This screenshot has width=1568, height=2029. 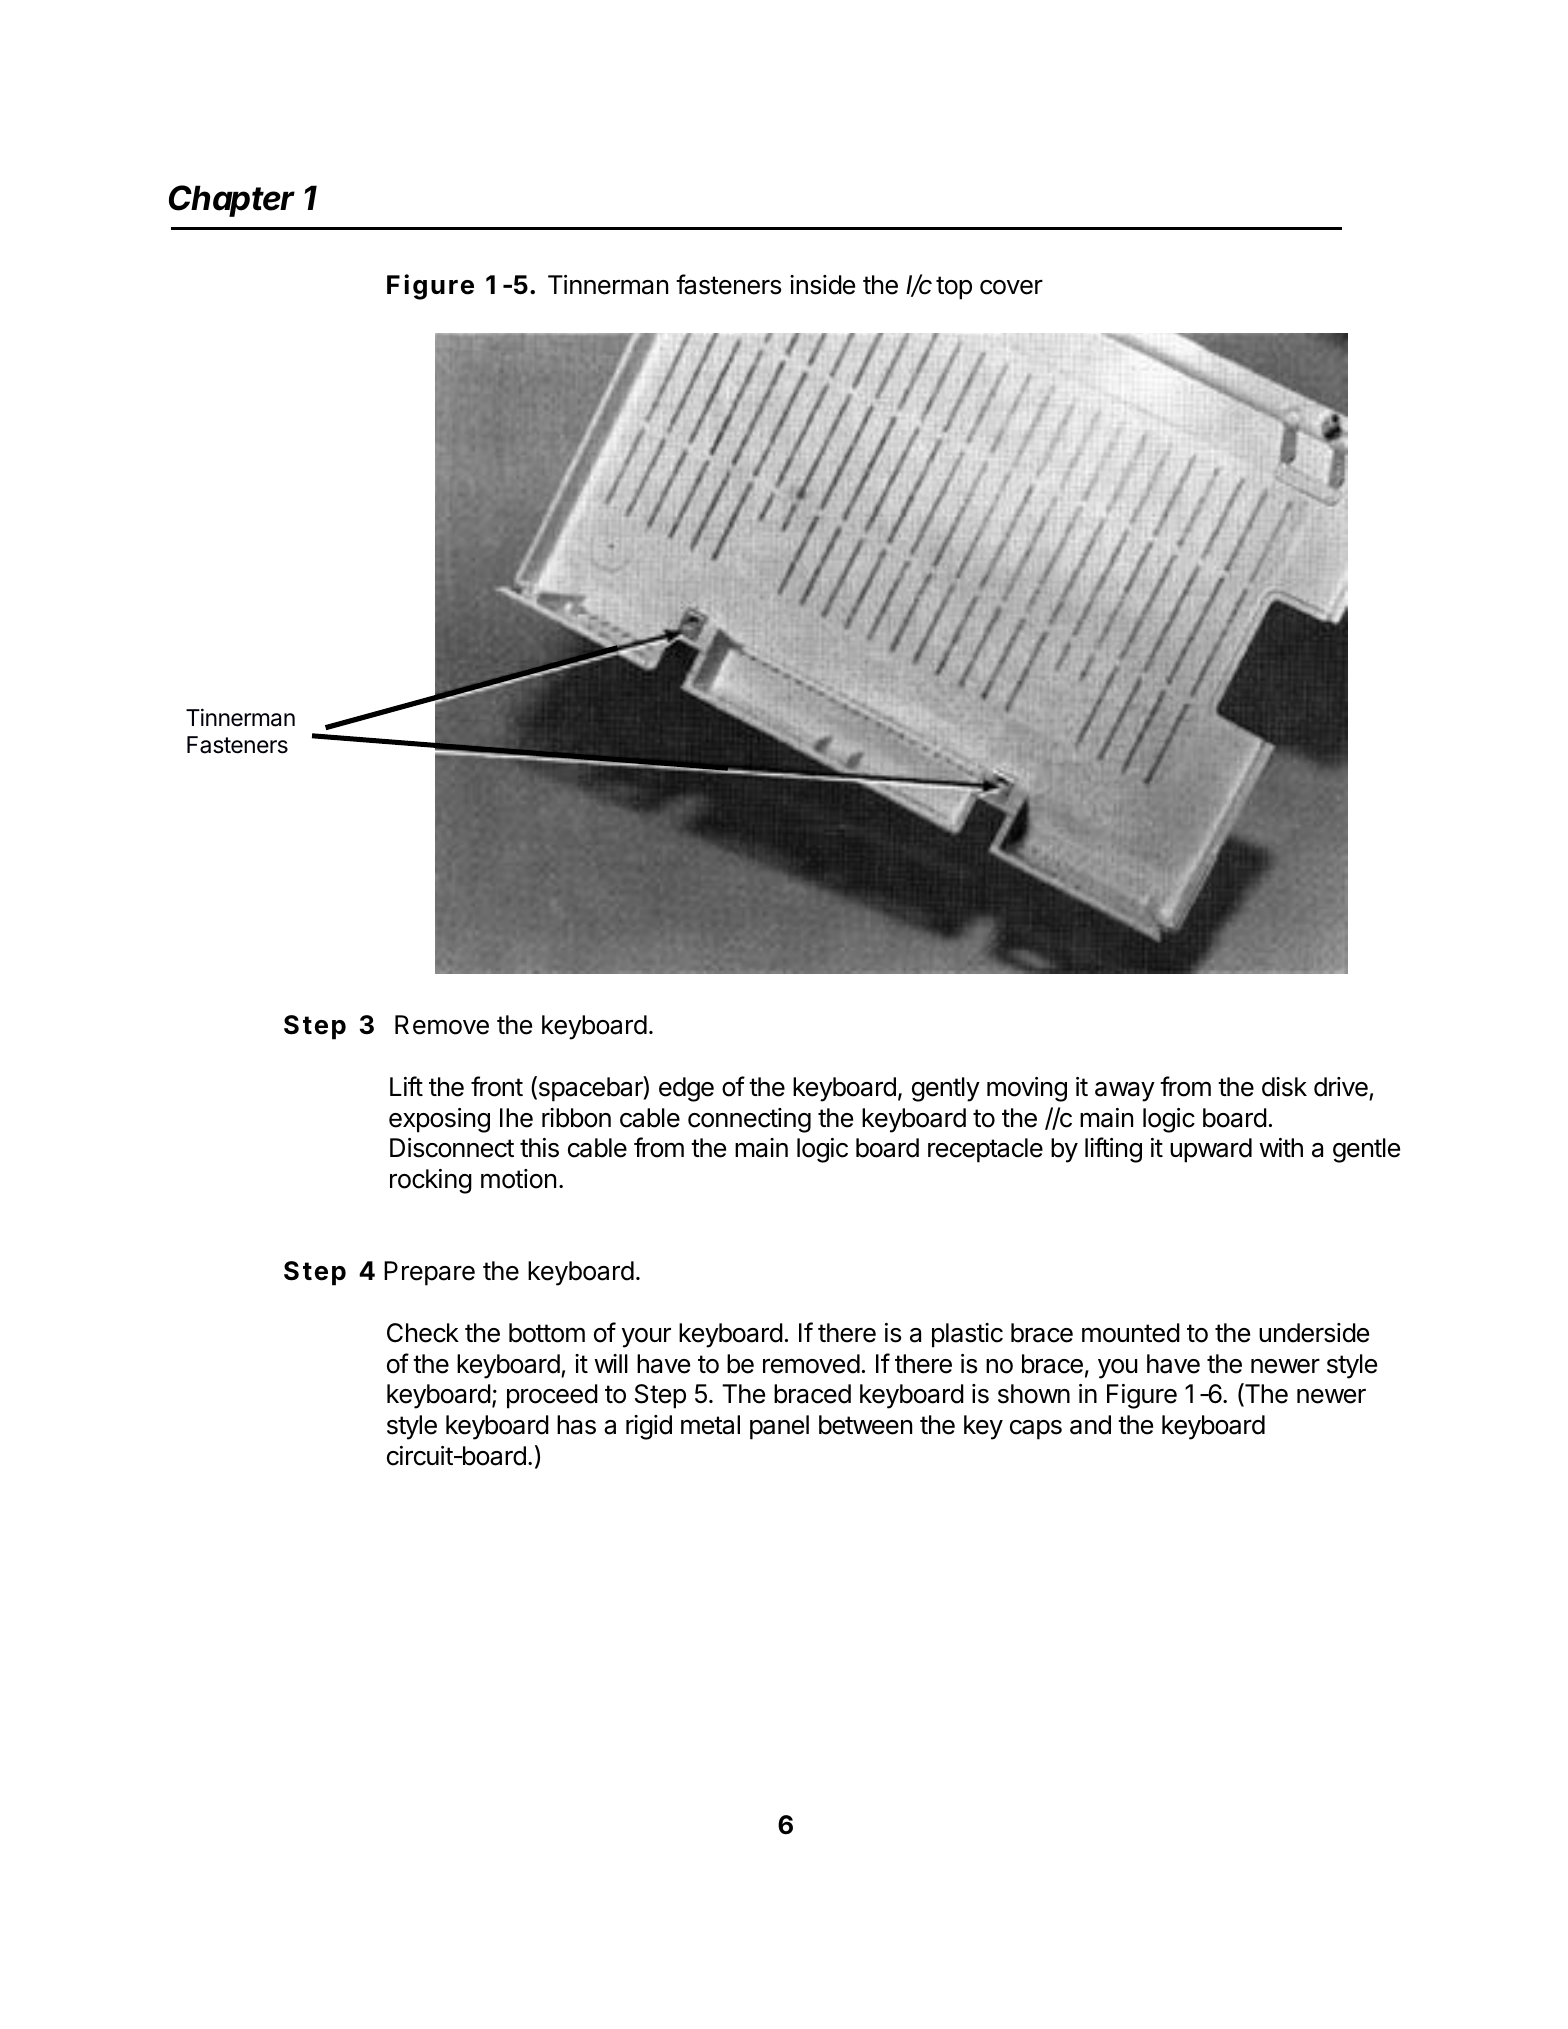 What do you see at coordinates (985, 1150) in the screenshot?
I see `receptacle` at bounding box center [985, 1150].
